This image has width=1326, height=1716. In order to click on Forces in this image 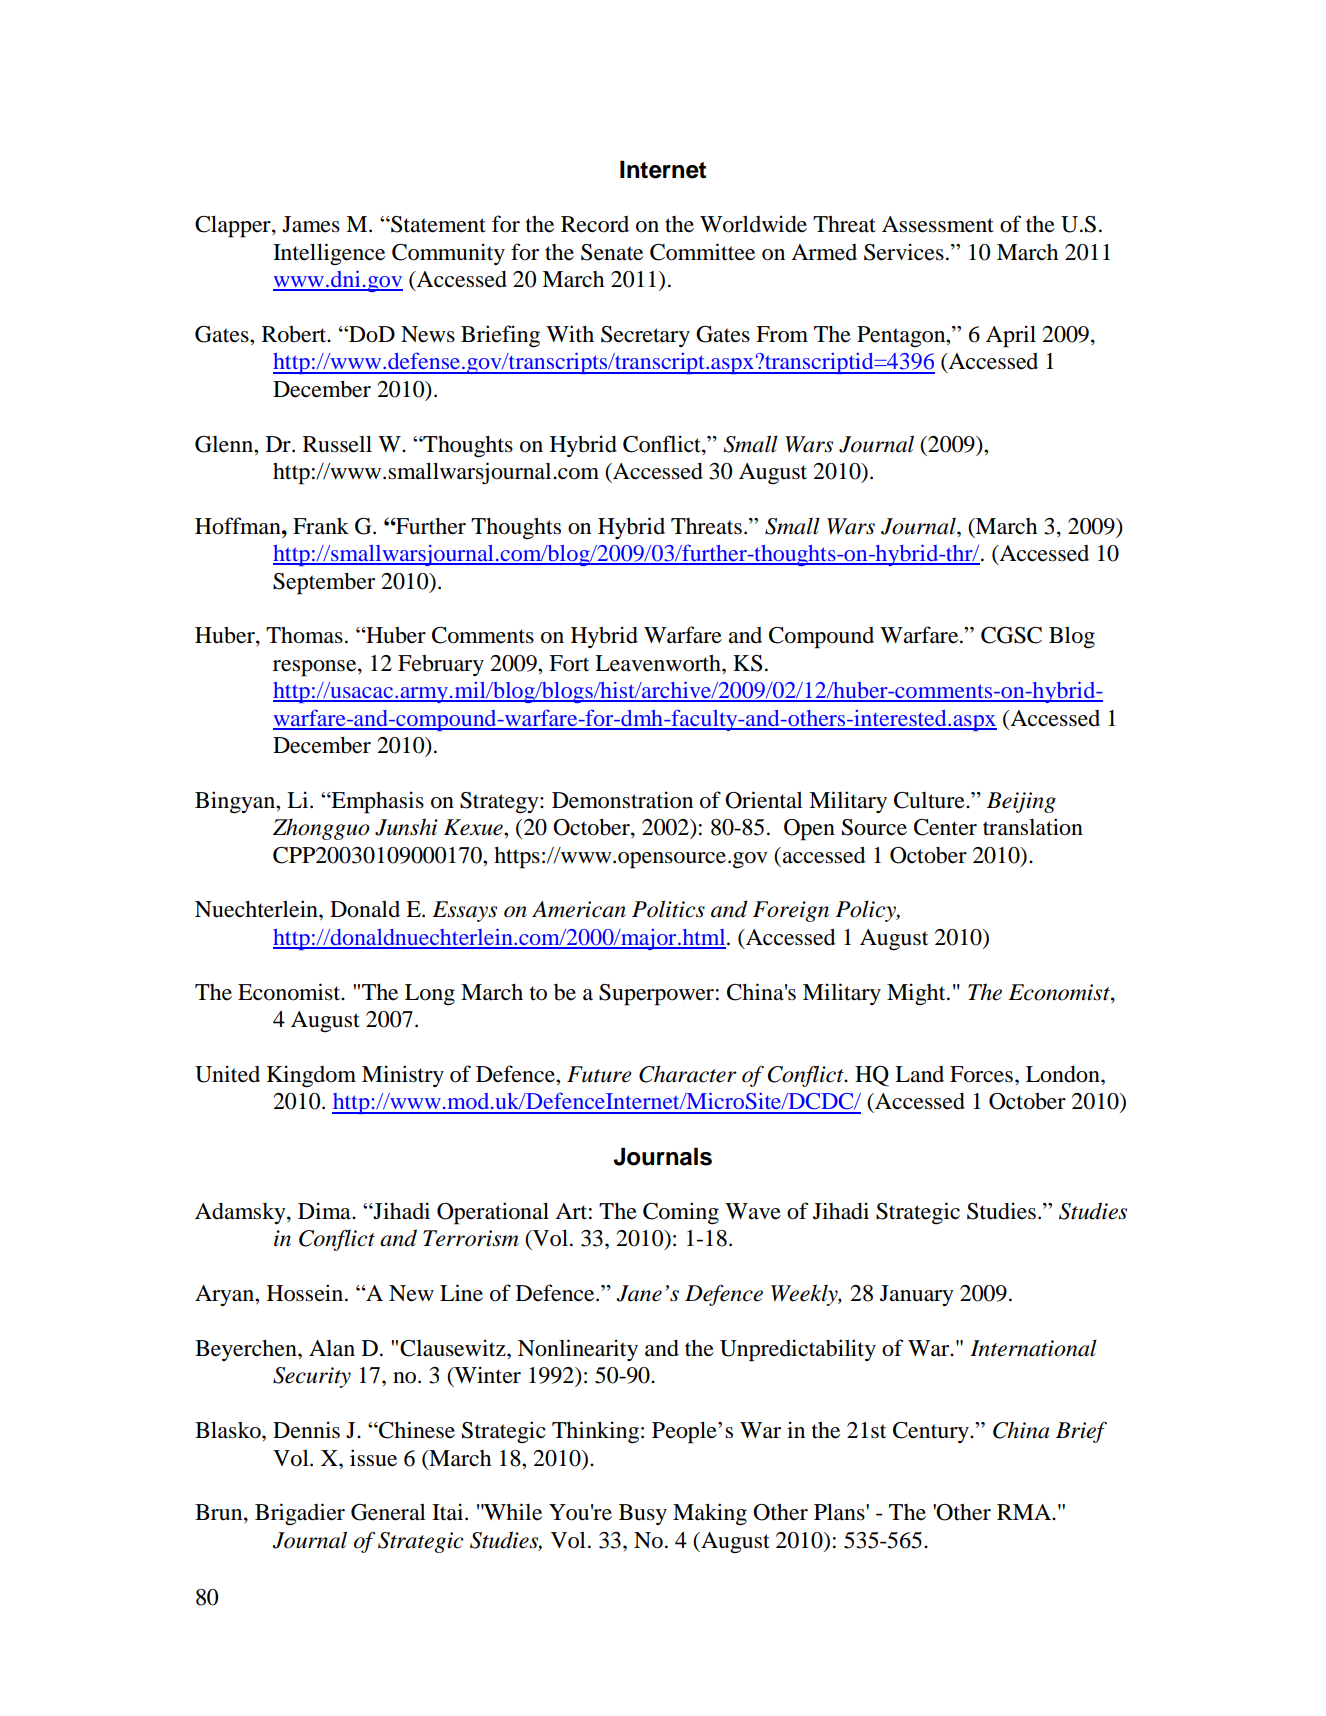, I will do `click(981, 1074)`.
